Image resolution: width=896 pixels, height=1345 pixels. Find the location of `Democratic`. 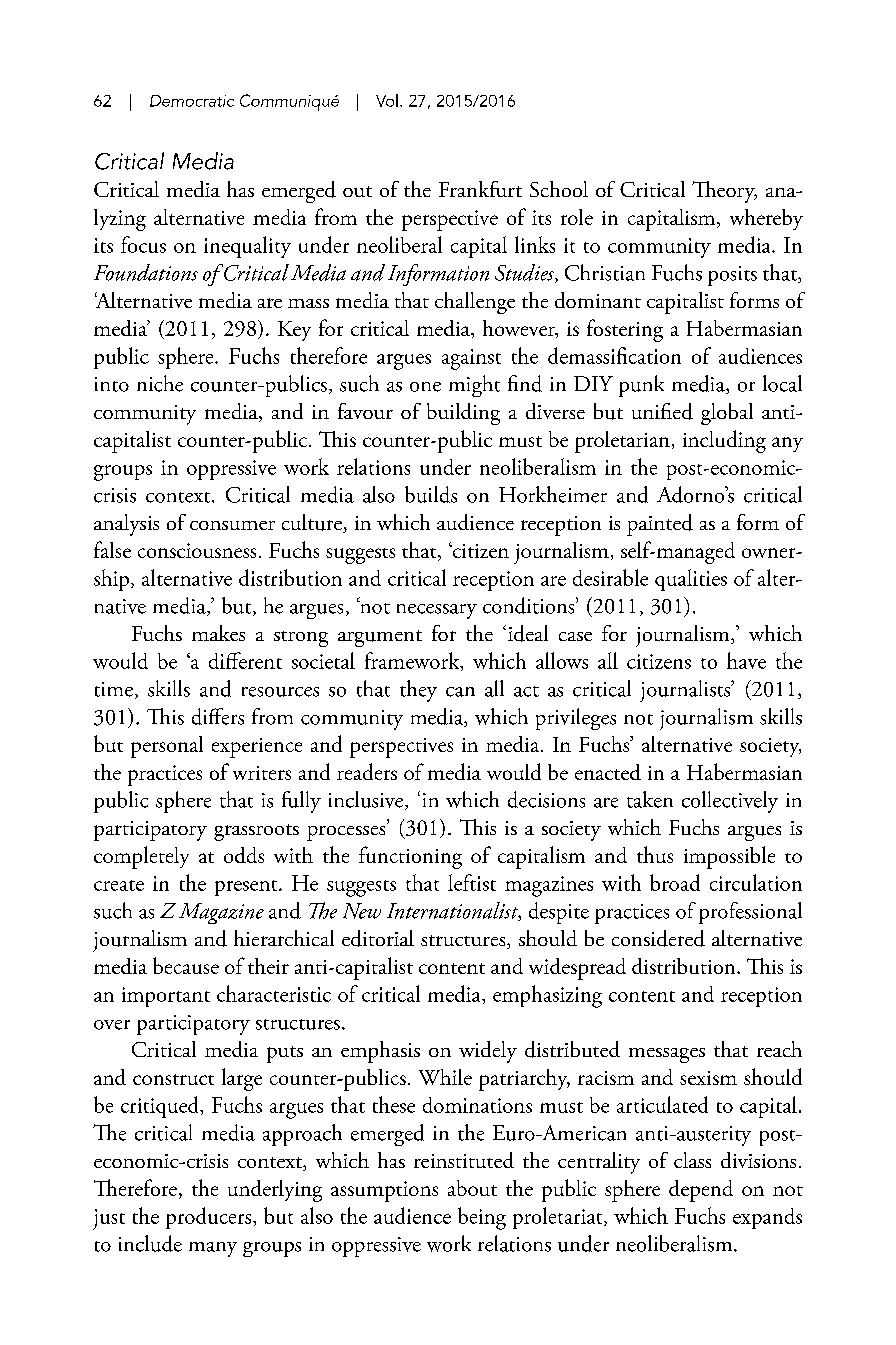

Democratic is located at coordinates (192, 101).
